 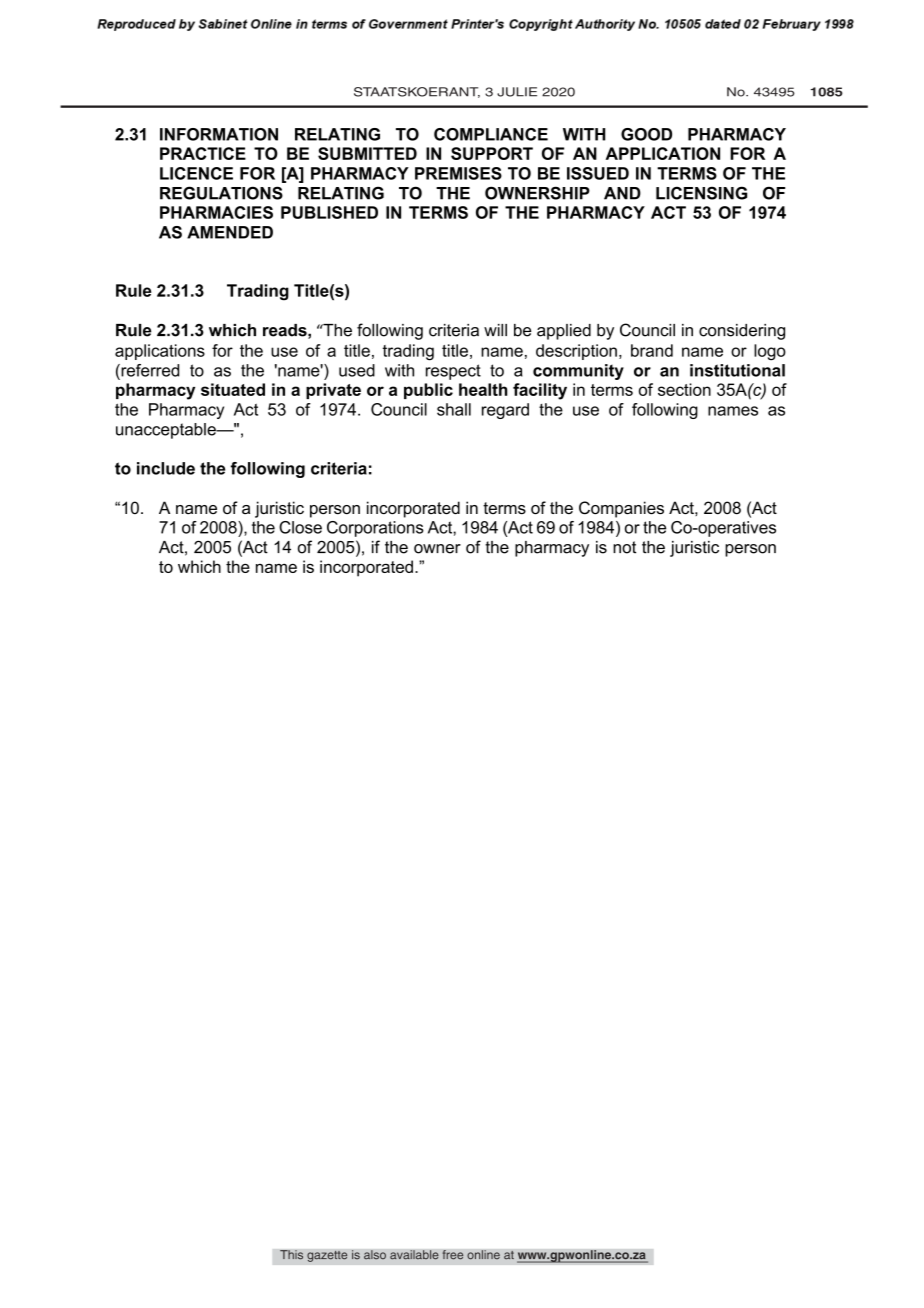 I want to click on gazette, so click(x=327, y=1256).
